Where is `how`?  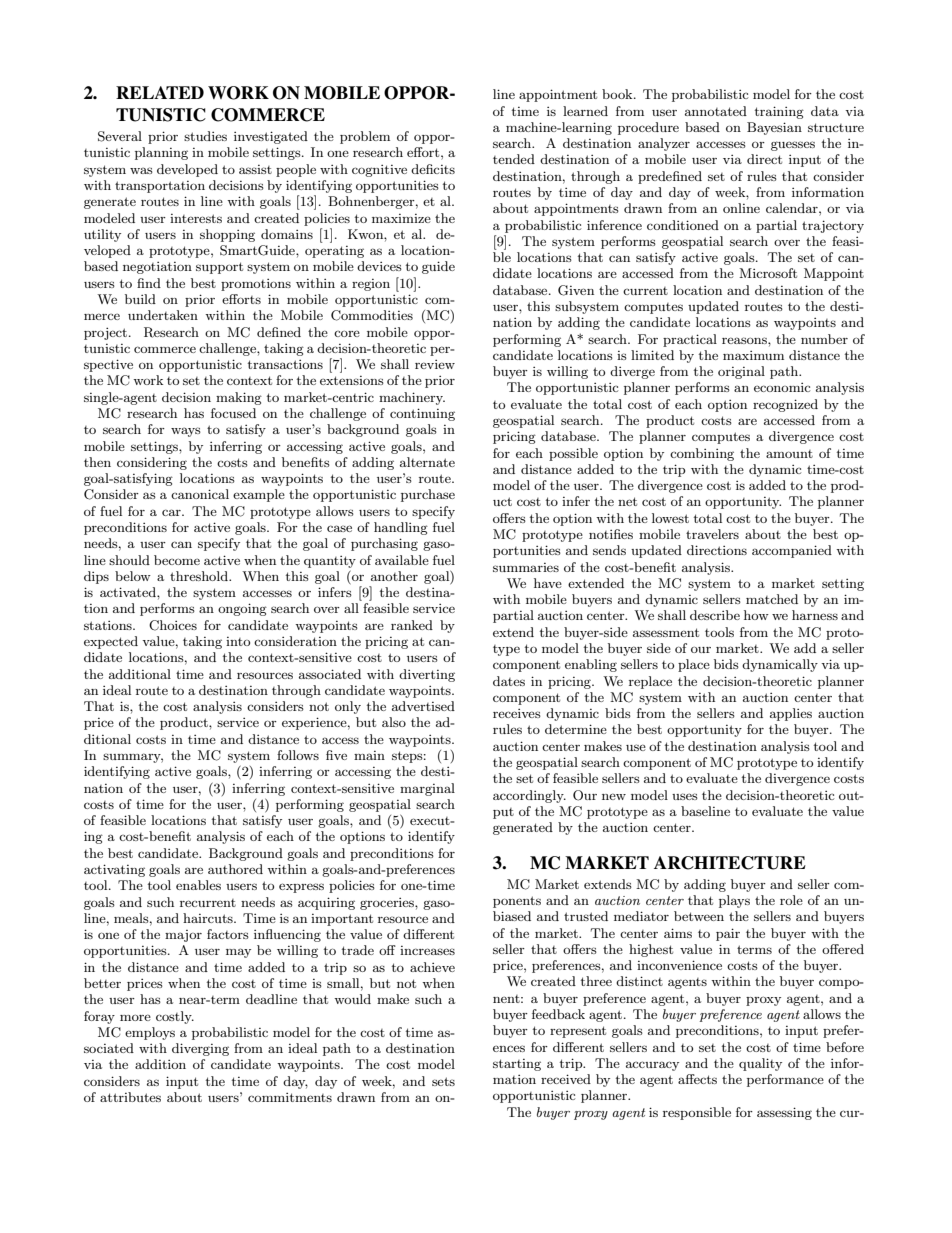
how is located at coordinates (756, 615).
